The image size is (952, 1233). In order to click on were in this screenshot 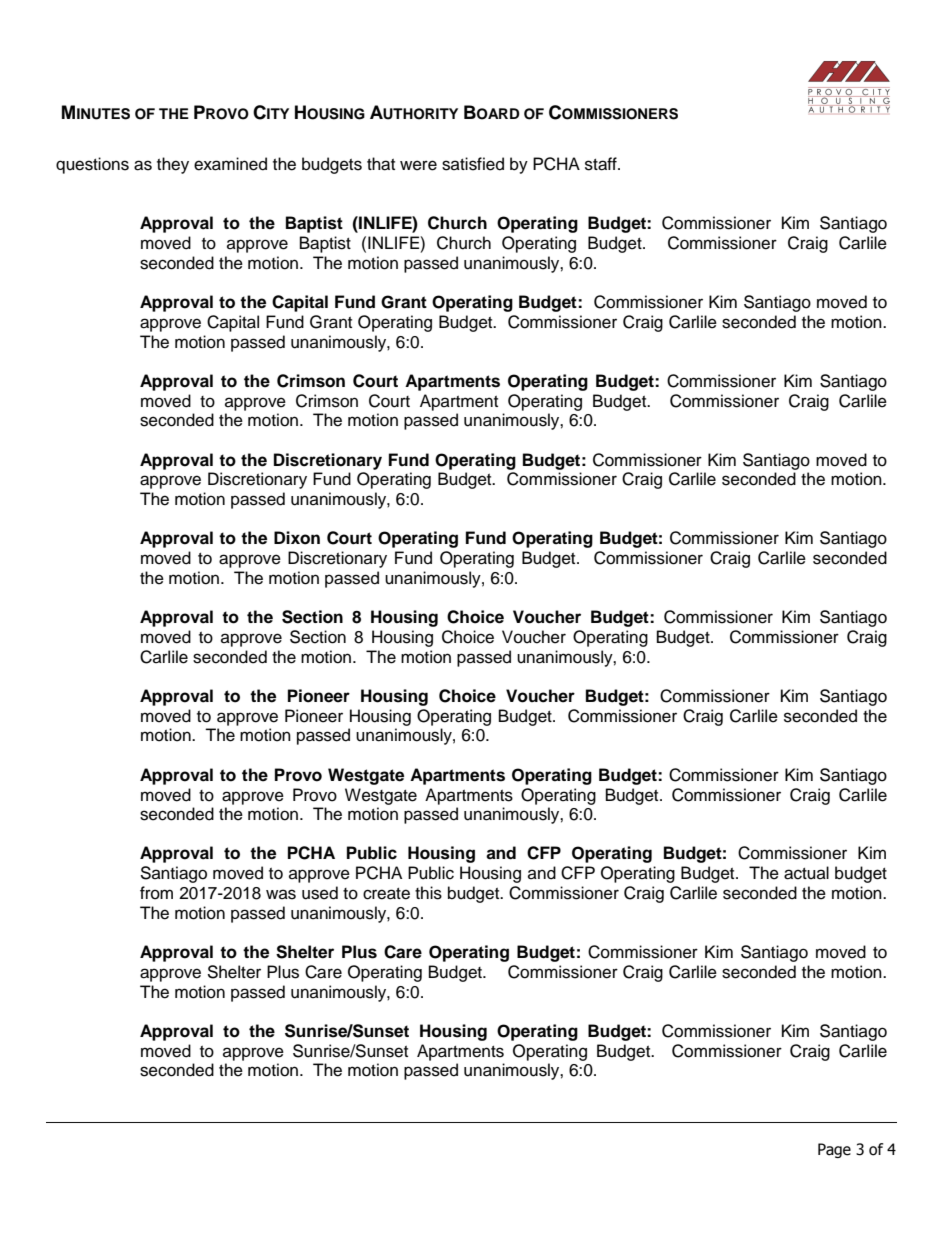, I will do `click(418, 165)`.
